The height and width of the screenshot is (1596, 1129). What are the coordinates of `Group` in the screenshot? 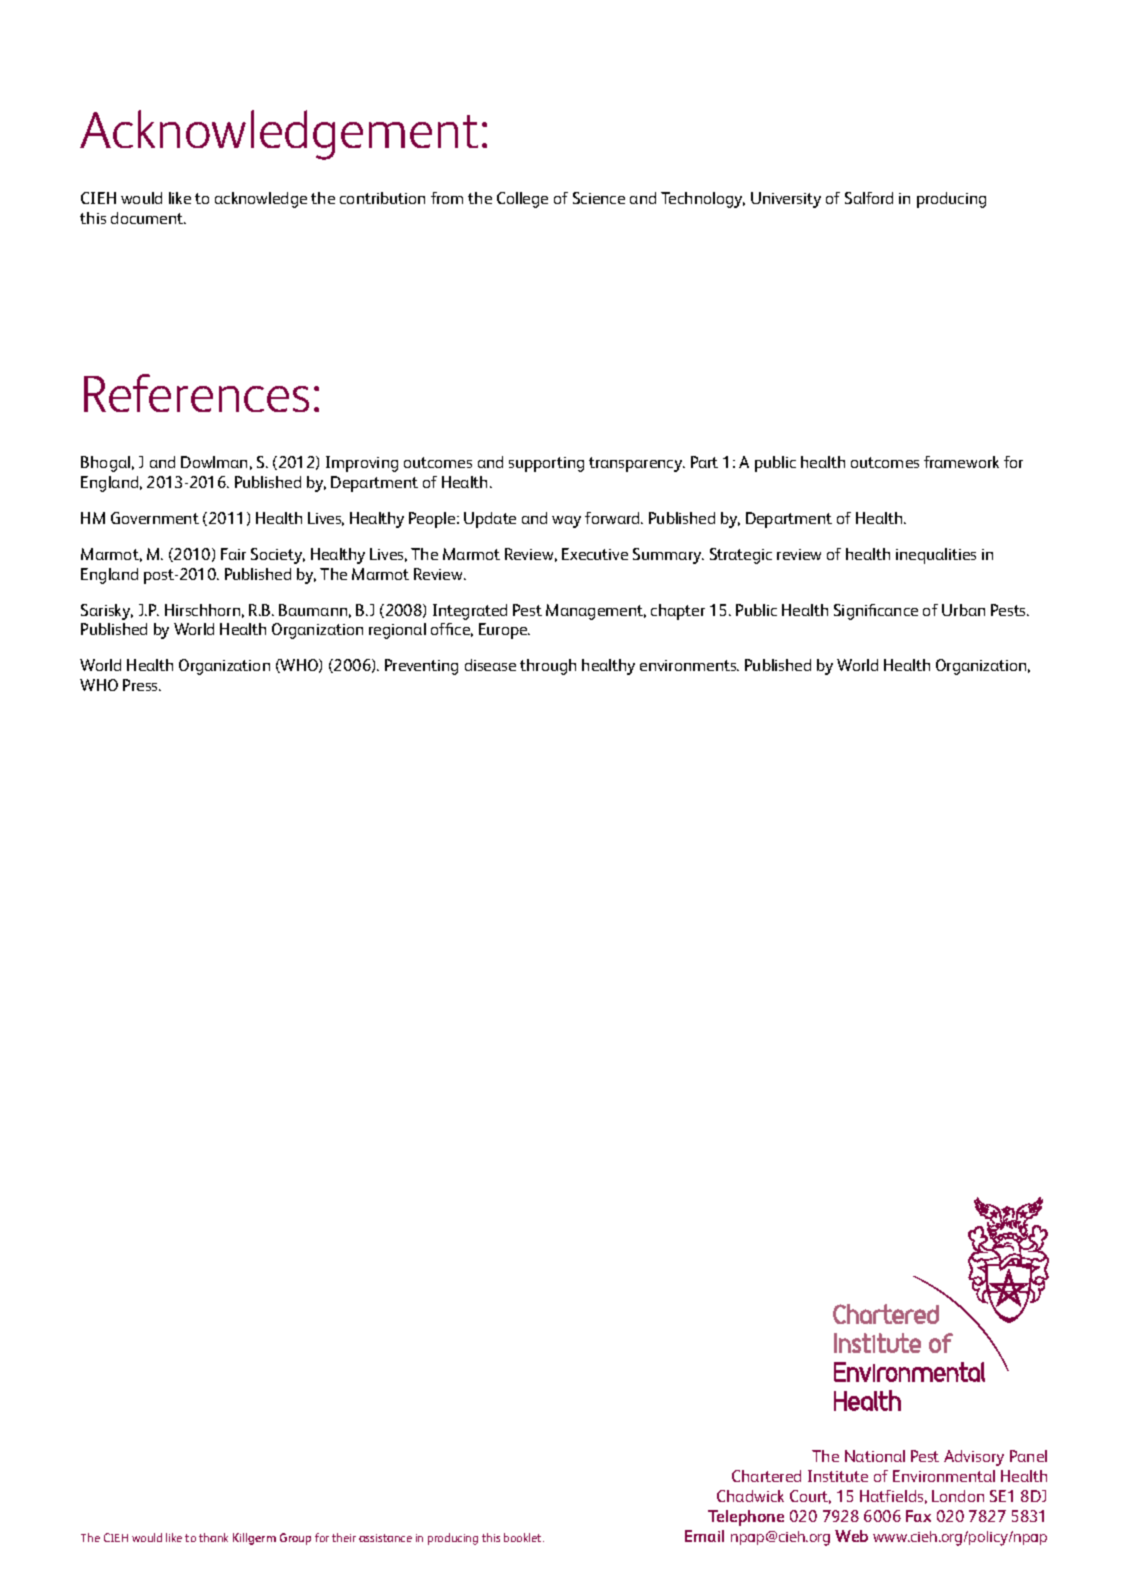 It's located at (295, 1539).
